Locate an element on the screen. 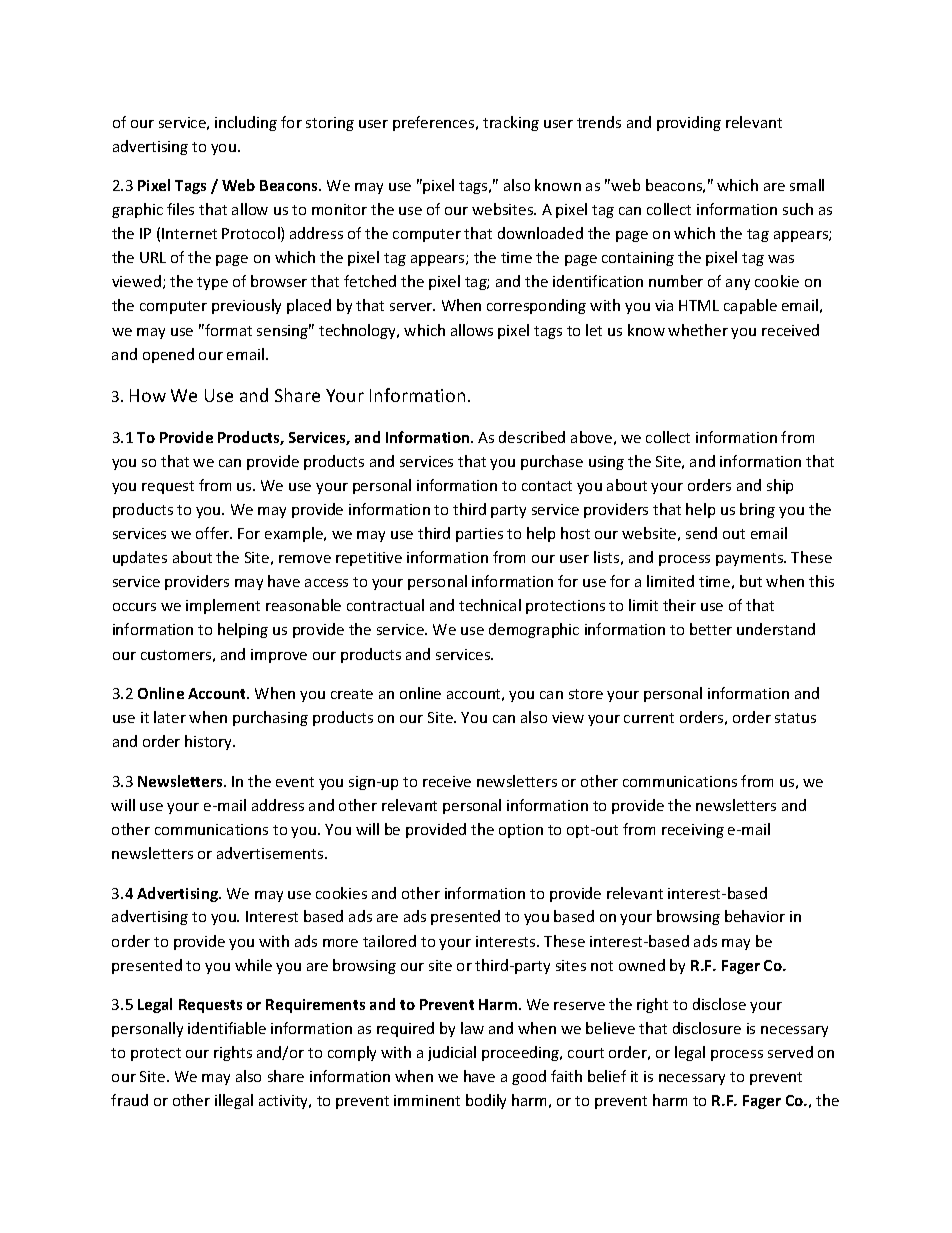 The height and width of the screenshot is (1233, 952). implement is located at coordinates (223, 606).
